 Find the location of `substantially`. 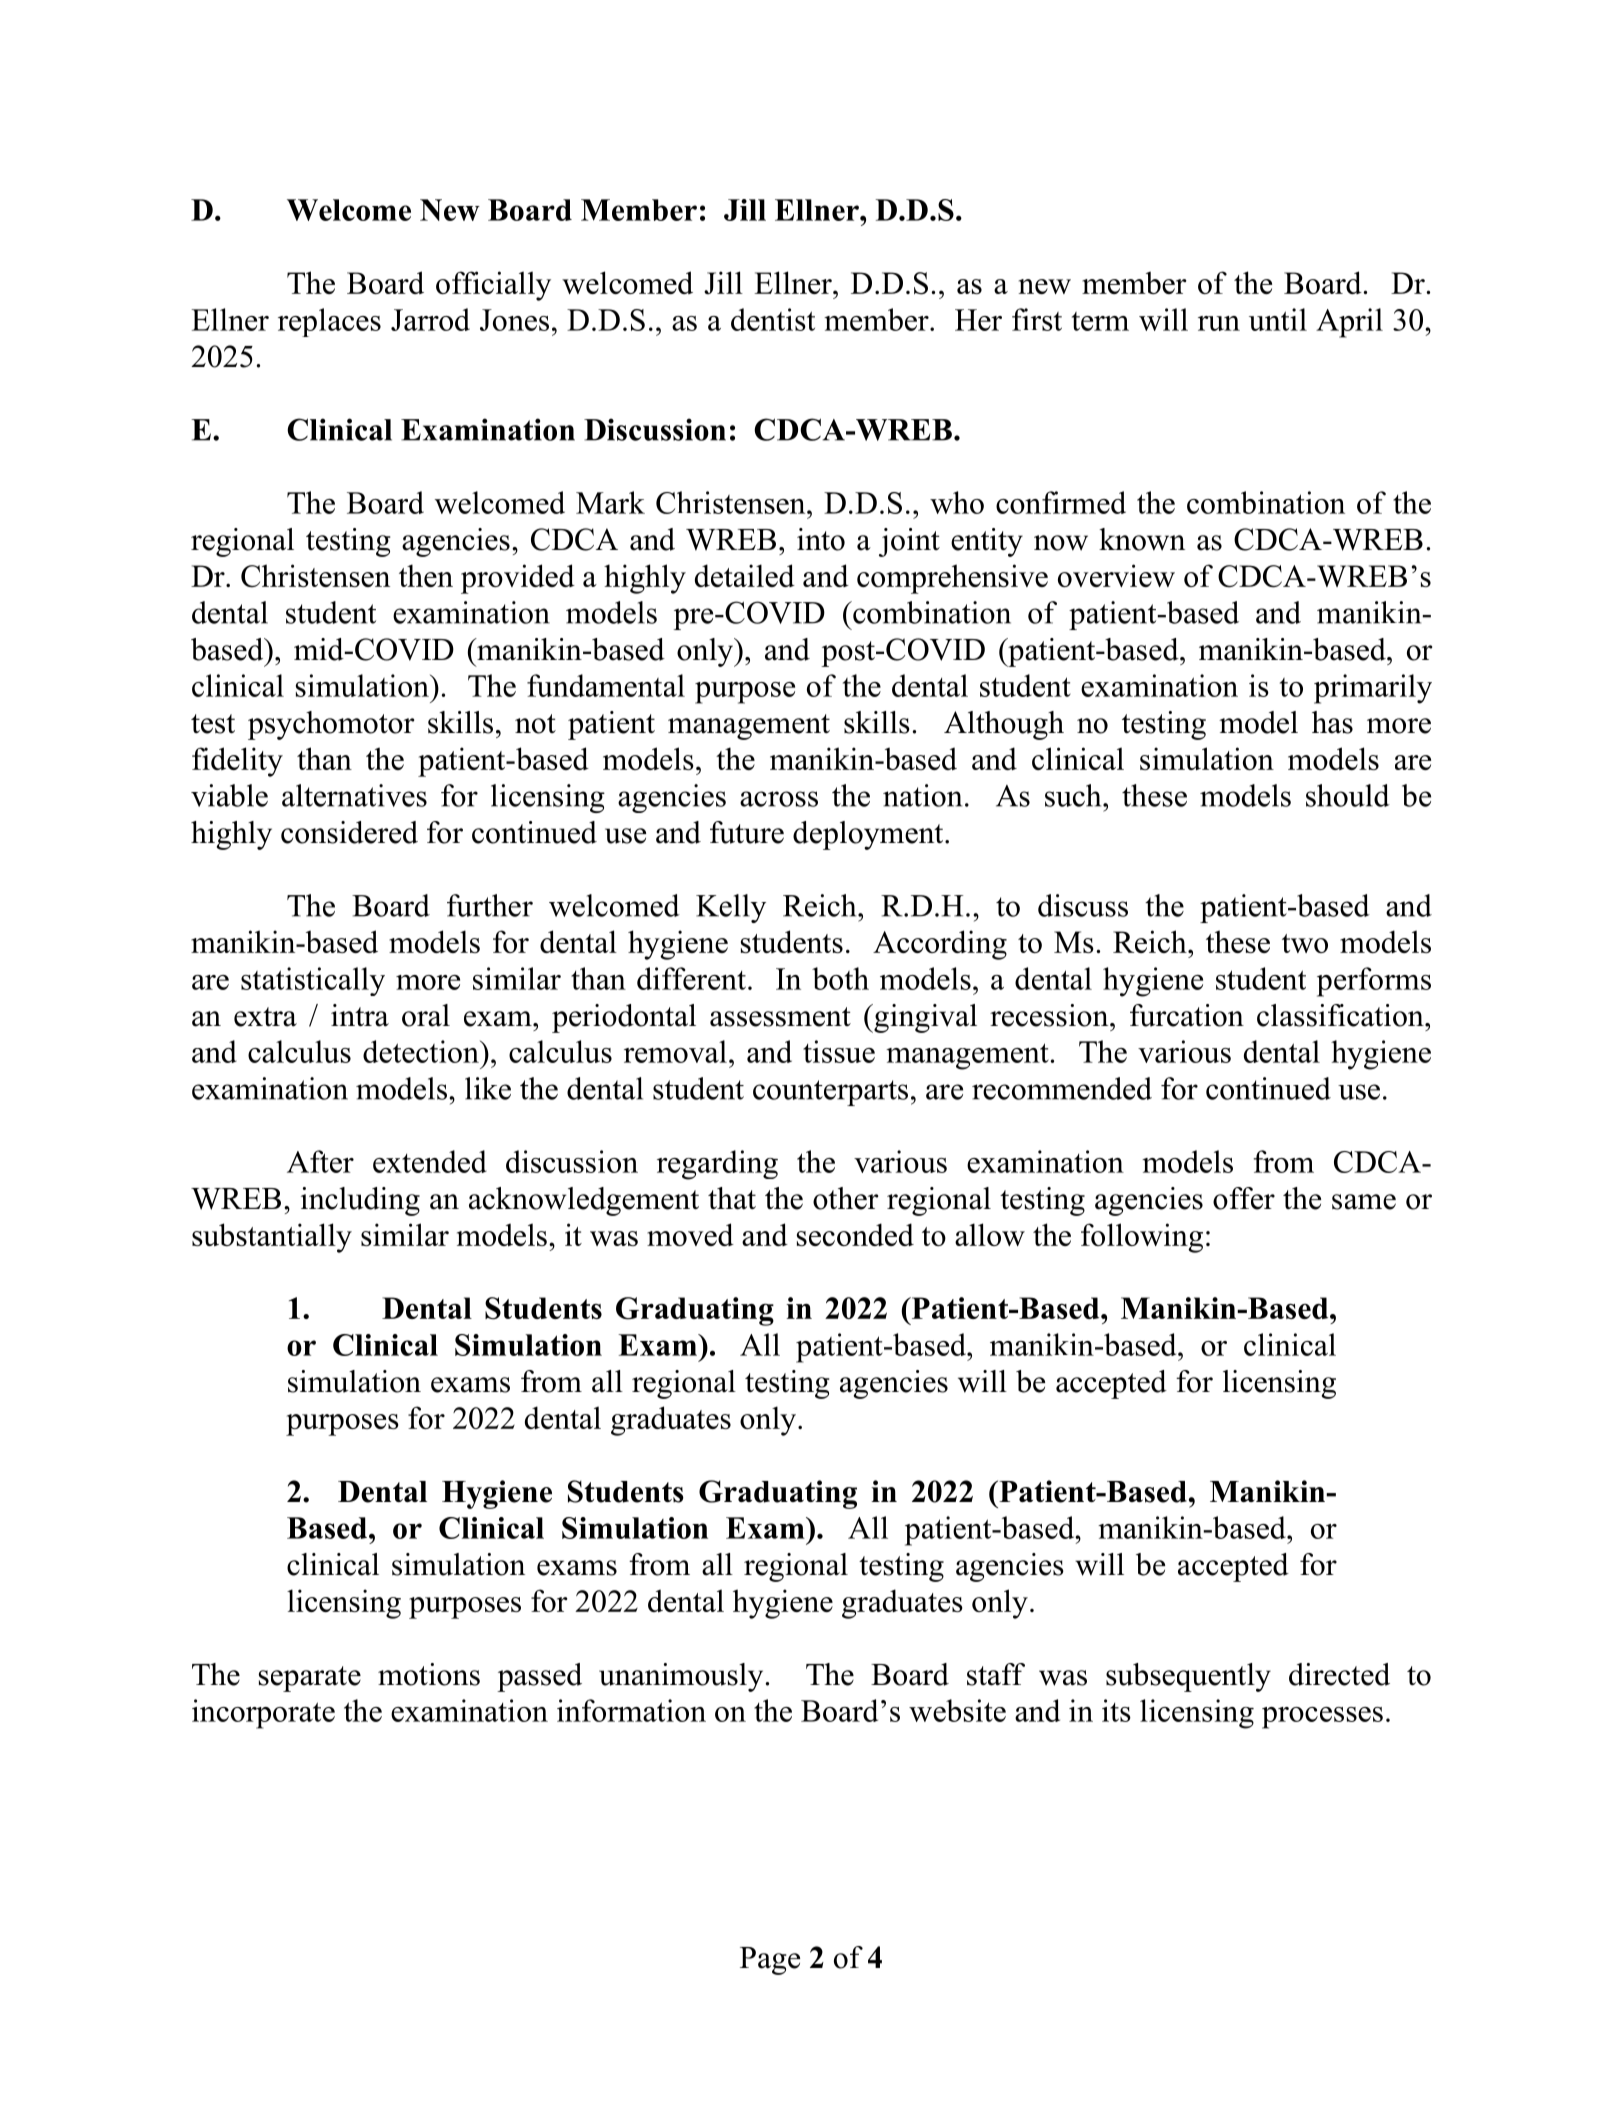

substantially is located at coordinates (272, 1238).
